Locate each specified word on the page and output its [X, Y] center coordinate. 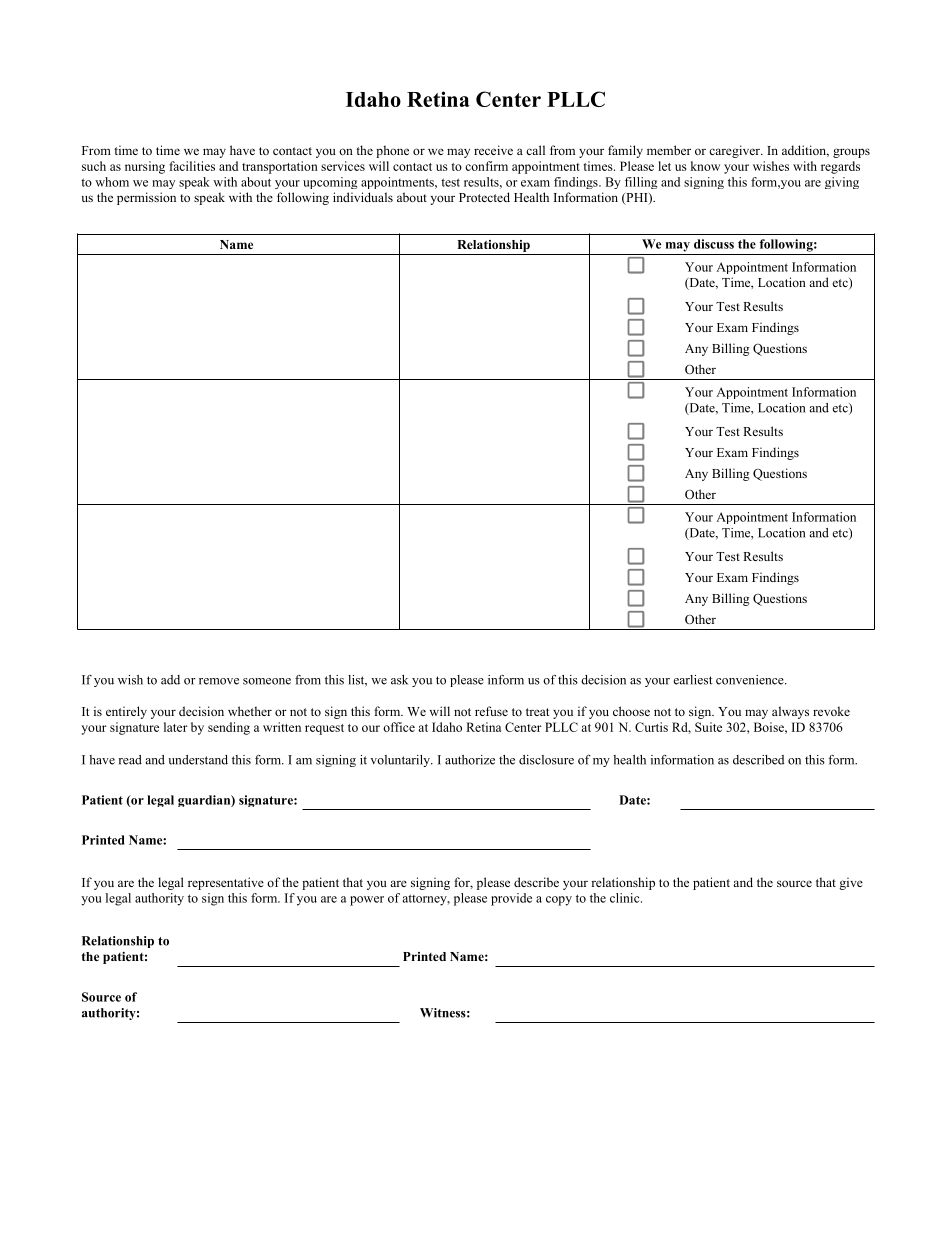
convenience [751, 680]
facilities [192, 166]
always [790, 712]
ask [399, 680]
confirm [486, 166]
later [176, 727]
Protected [484, 197]
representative [226, 883]
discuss [714, 244]
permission [146, 198]
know [705, 166]
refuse [491, 711]
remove [219, 681]
